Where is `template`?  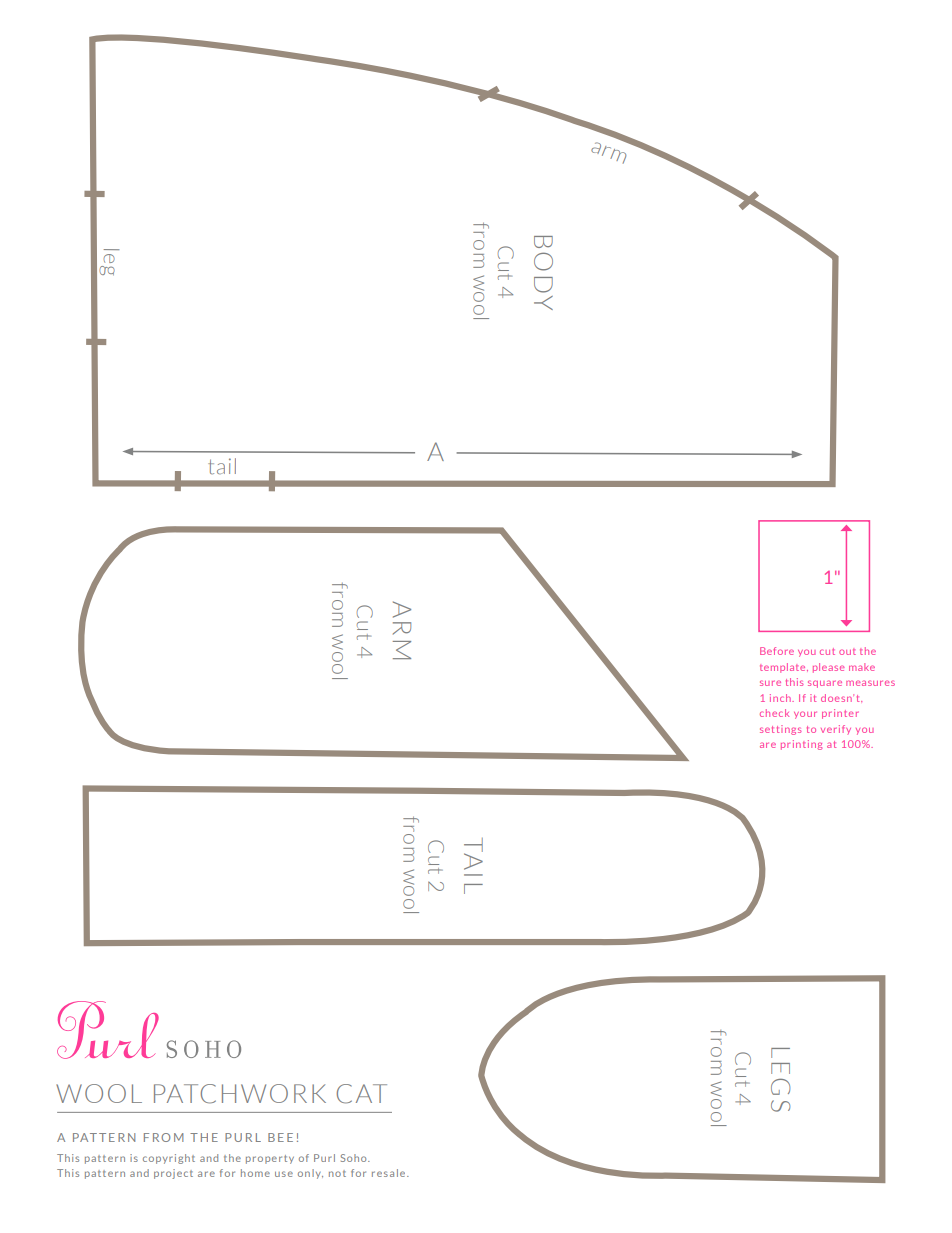
template is located at coordinates (784, 668).
